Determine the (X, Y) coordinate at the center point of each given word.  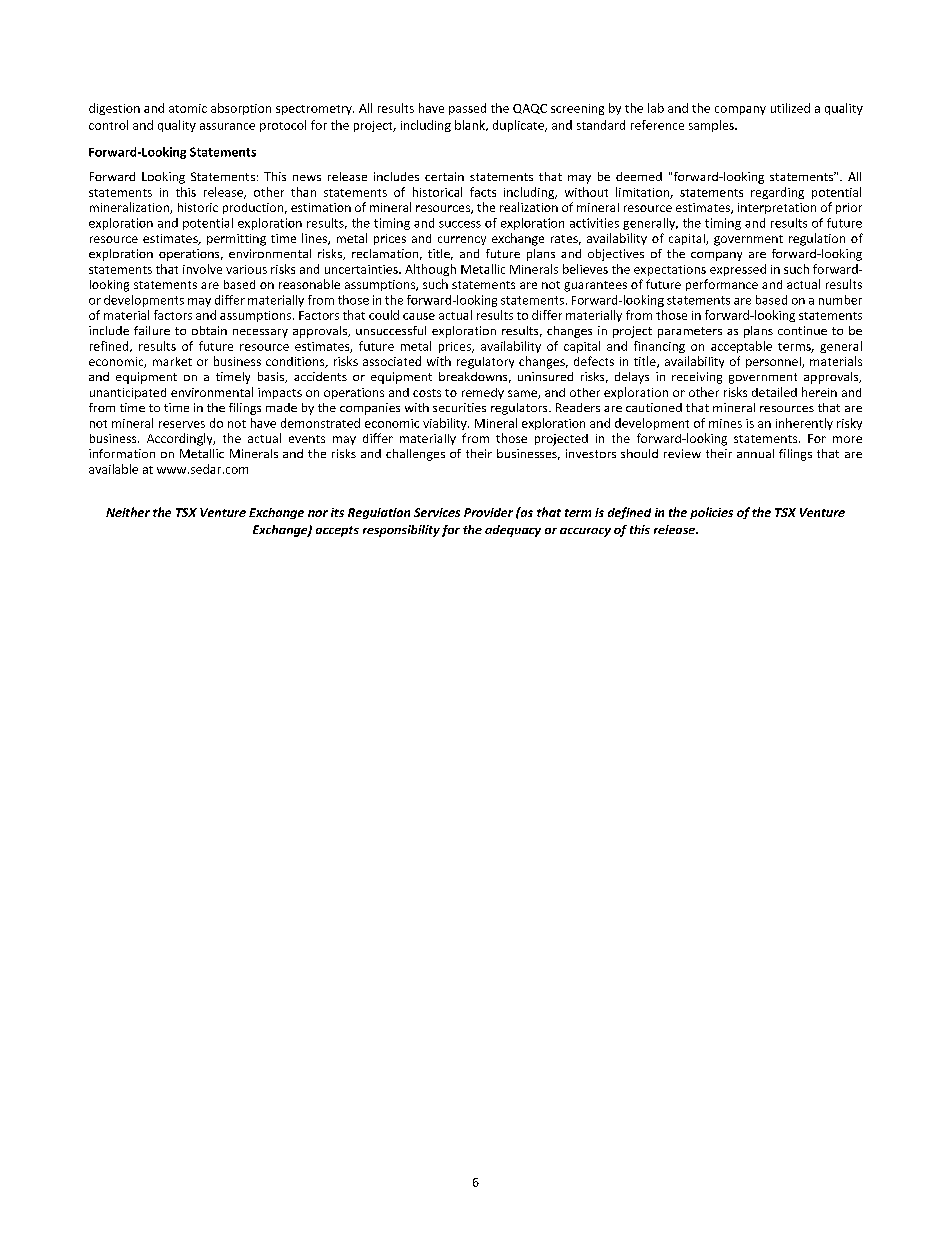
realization (529, 207)
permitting (236, 240)
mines (725, 423)
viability (446, 424)
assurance (227, 126)
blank (471, 125)
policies (711, 513)
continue (802, 330)
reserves (182, 424)
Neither (128, 512)
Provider (488, 512)
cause (419, 316)
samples (712, 126)
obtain (209, 330)
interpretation (777, 208)
